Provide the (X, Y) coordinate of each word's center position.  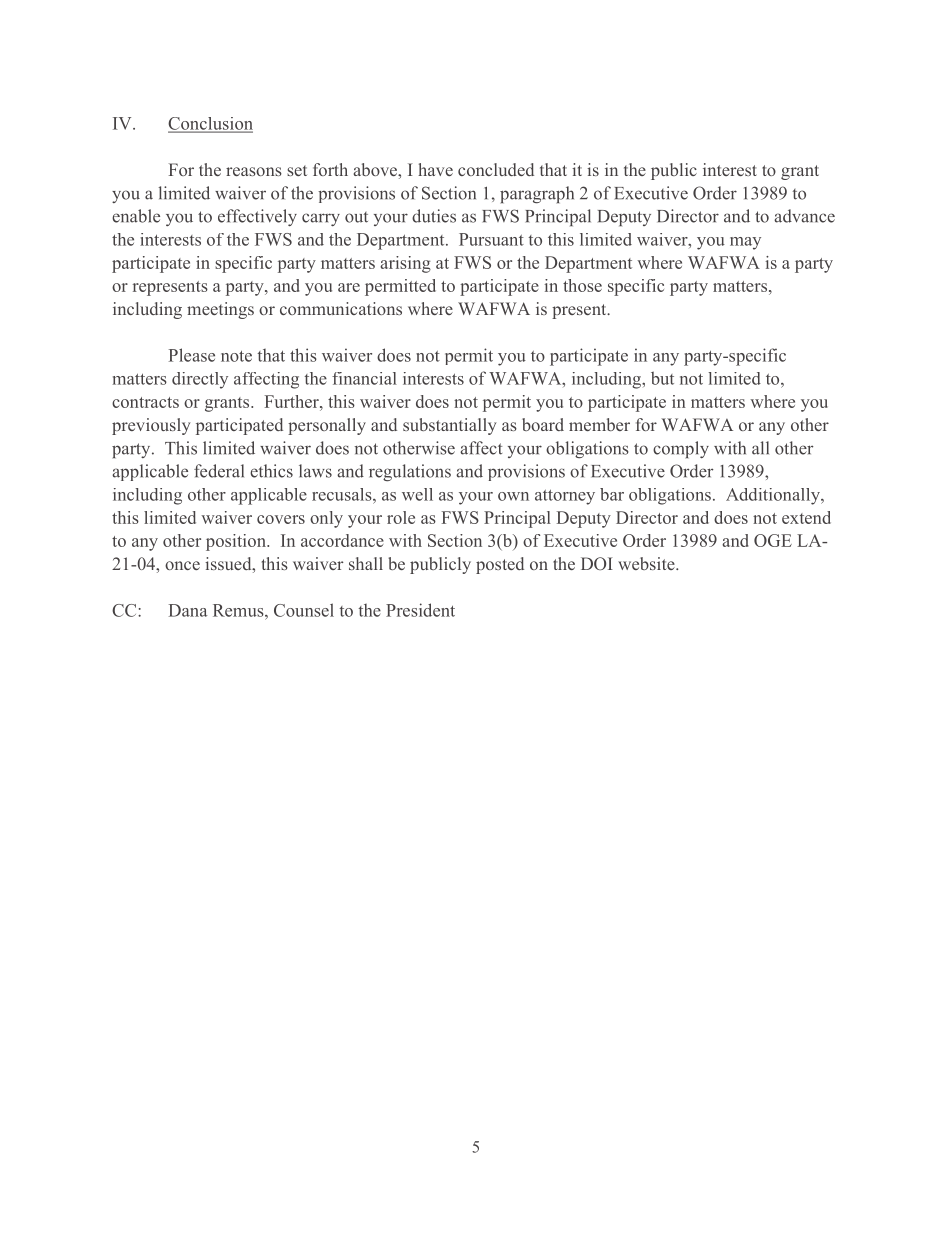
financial (364, 378)
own (513, 496)
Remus (239, 610)
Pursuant (491, 239)
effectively (257, 217)
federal (219, 471)
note (236, 356)
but (662, 378)
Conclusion (210, 124)
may (745, 243)
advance (804, 216)
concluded (496, 169)
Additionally (774, 496)
